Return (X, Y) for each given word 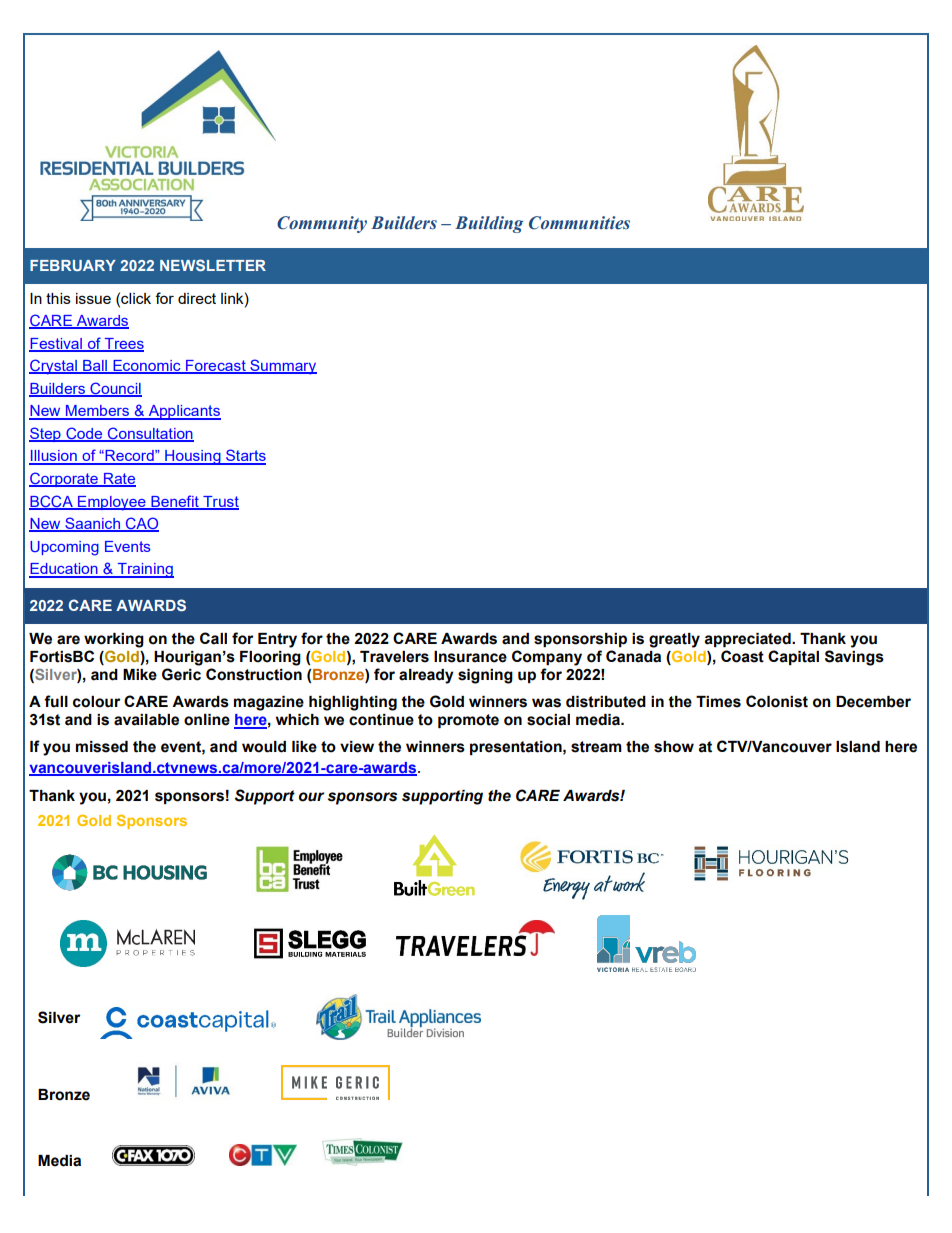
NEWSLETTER (213, 265)
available (146, 720)
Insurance (470, 657)
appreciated (748, 640)
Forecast (216, 367)
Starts (245, 456)
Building (489, 224)
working (114, 640)
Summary (282, 367)
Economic (147, 367)
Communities (579, 223)
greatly (674, 640)
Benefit (175, 502)
